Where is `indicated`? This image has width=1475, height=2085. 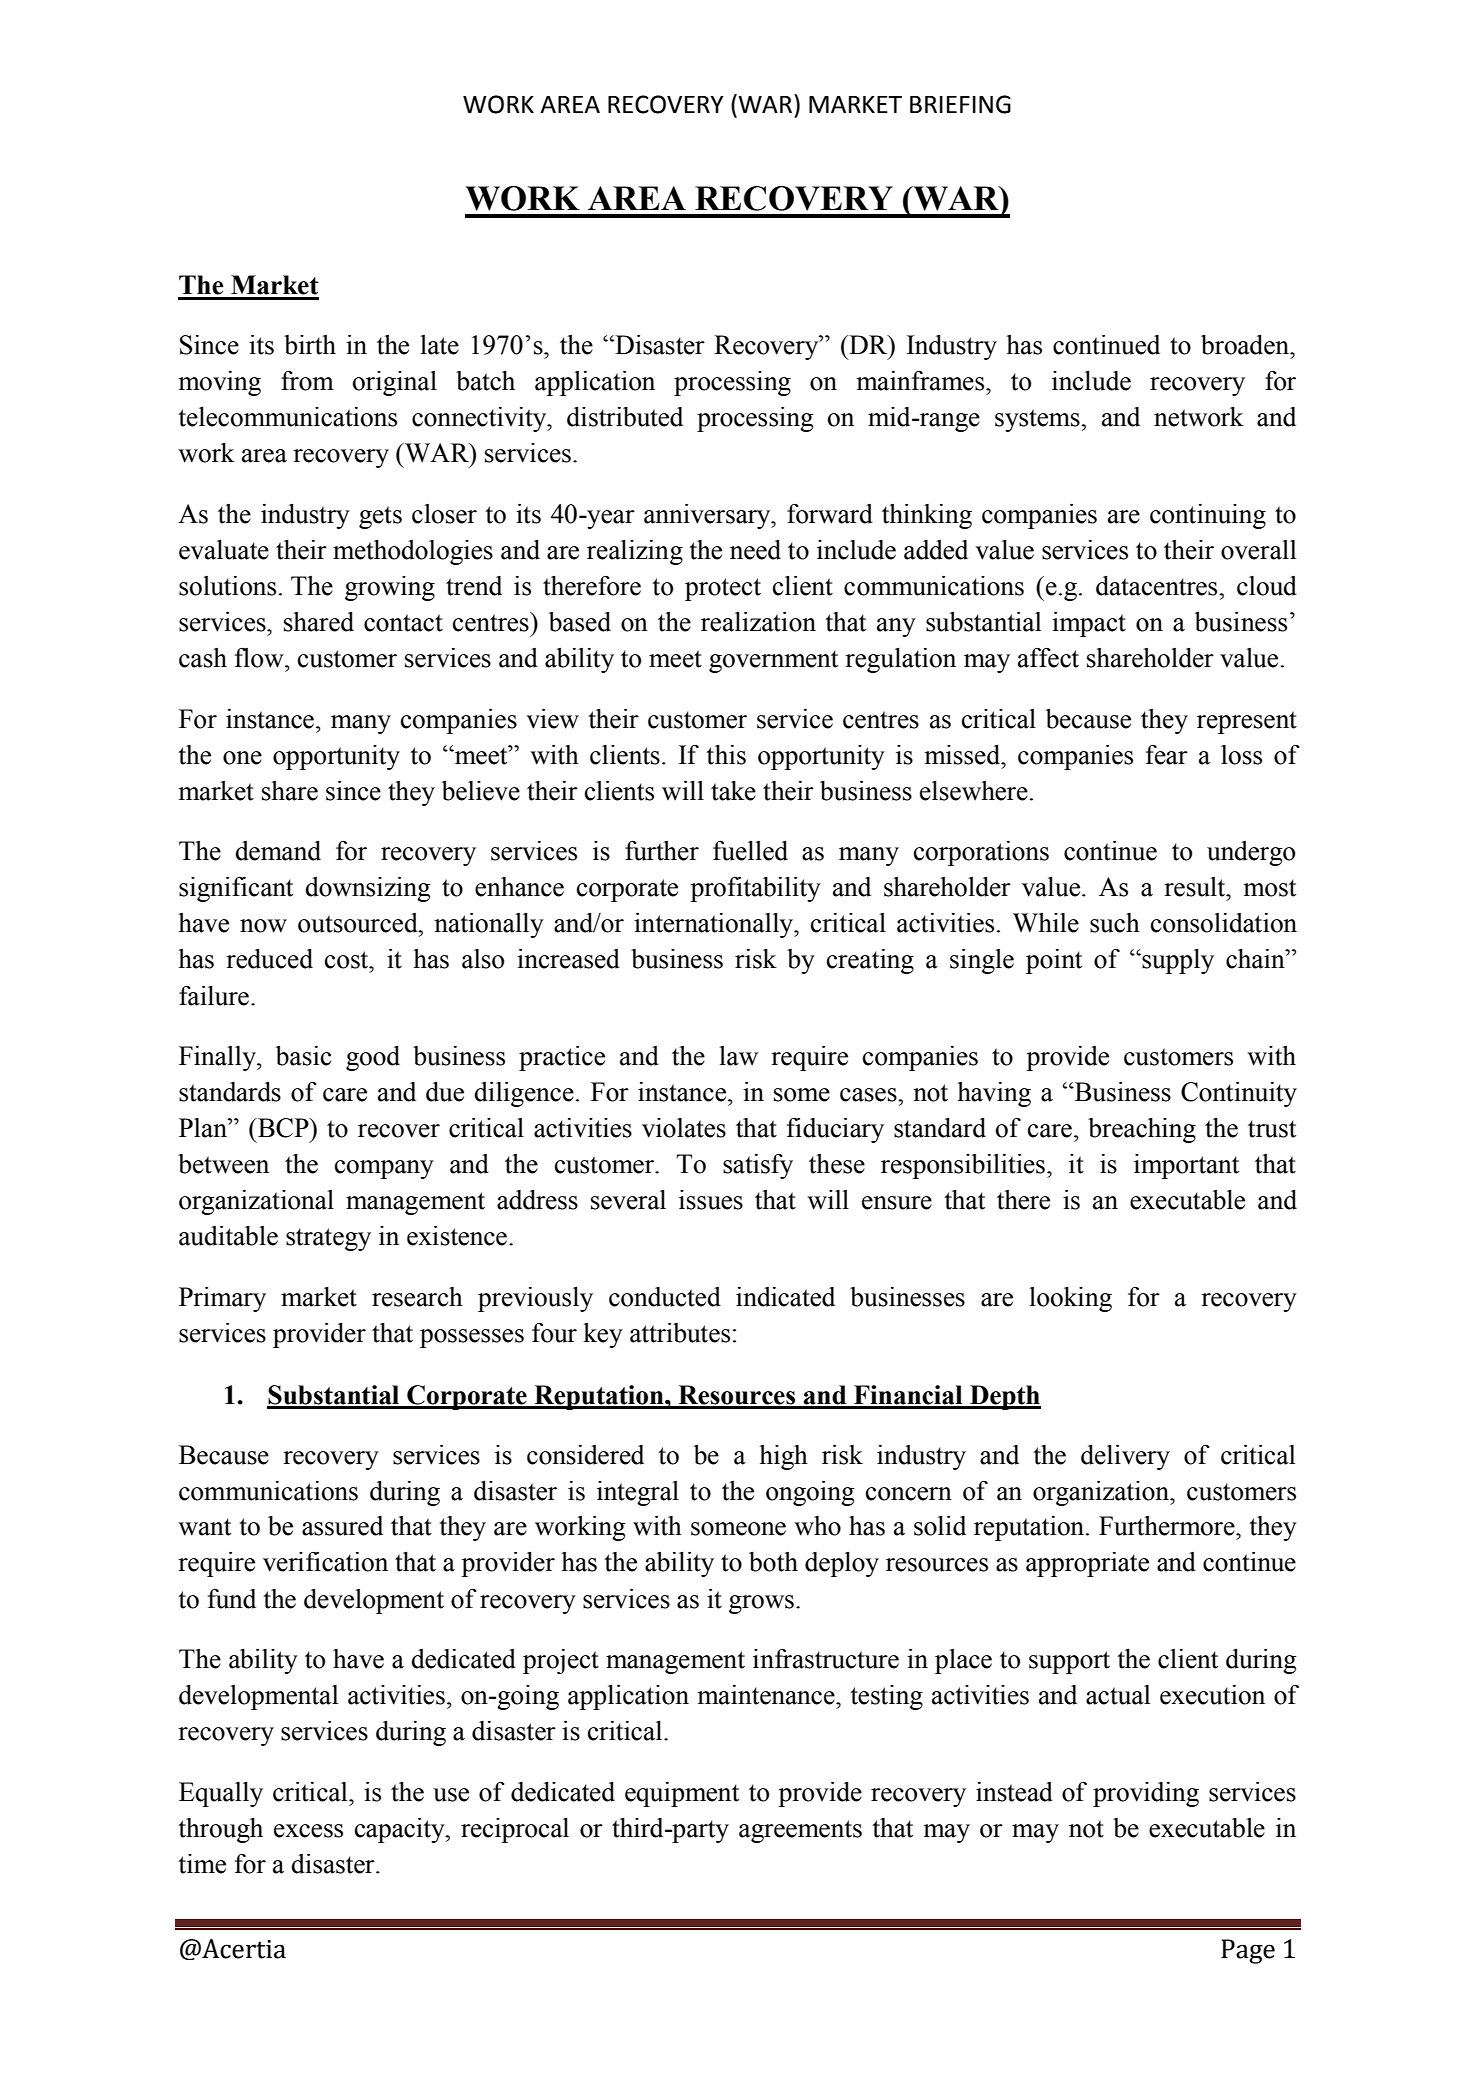 indicated is located at coordinates (785, 1297).
